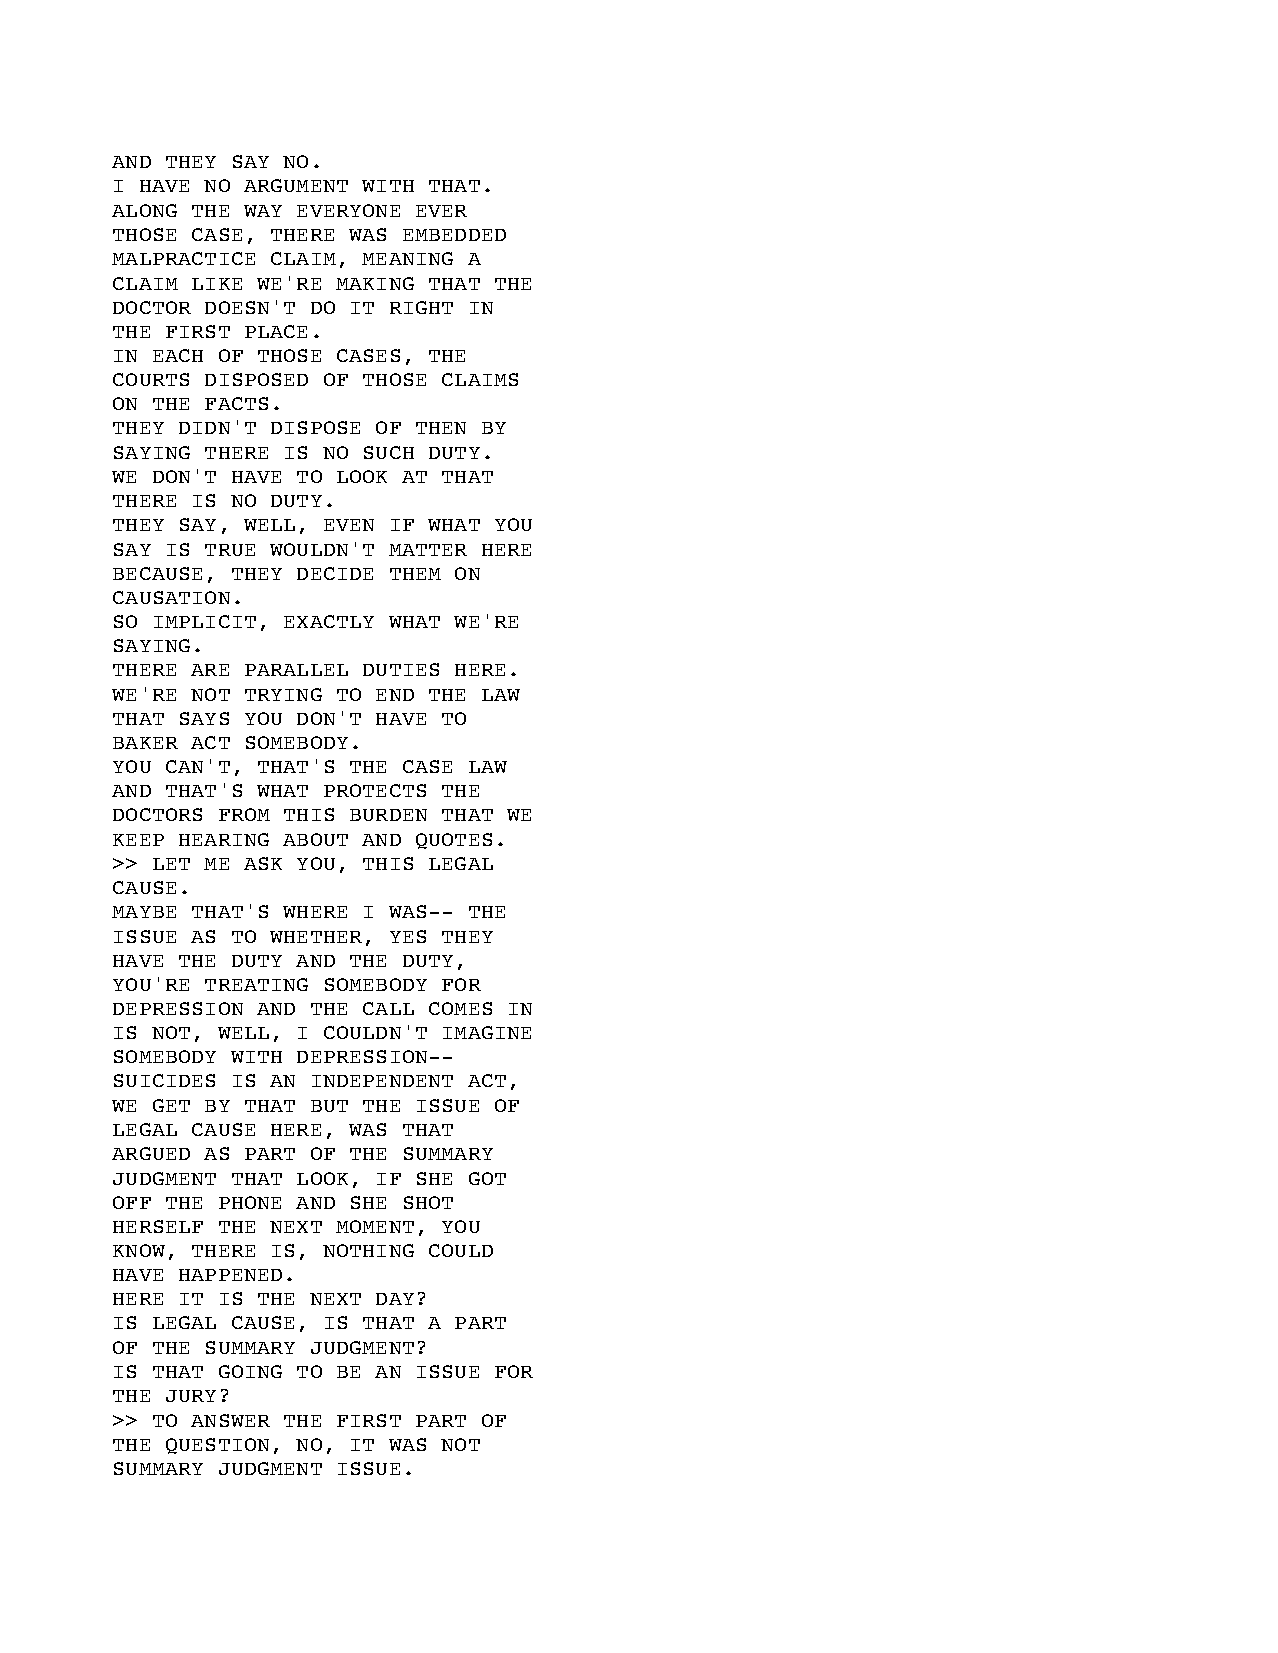  I want to click on EMBEDDED, so click(454, 235).
